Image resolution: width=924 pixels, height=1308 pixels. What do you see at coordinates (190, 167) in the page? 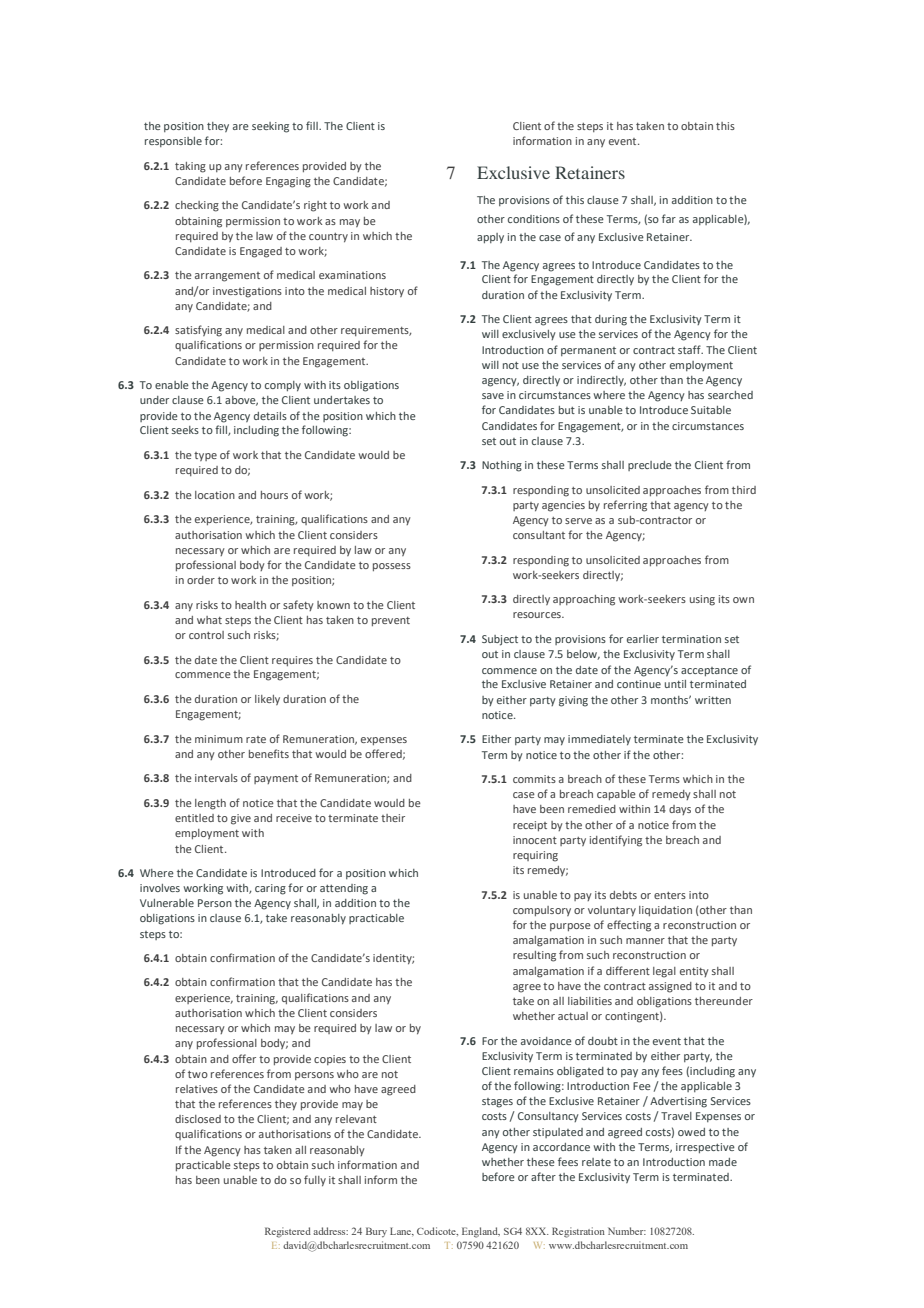
I see `taking` at bounding box center [190, 167].
